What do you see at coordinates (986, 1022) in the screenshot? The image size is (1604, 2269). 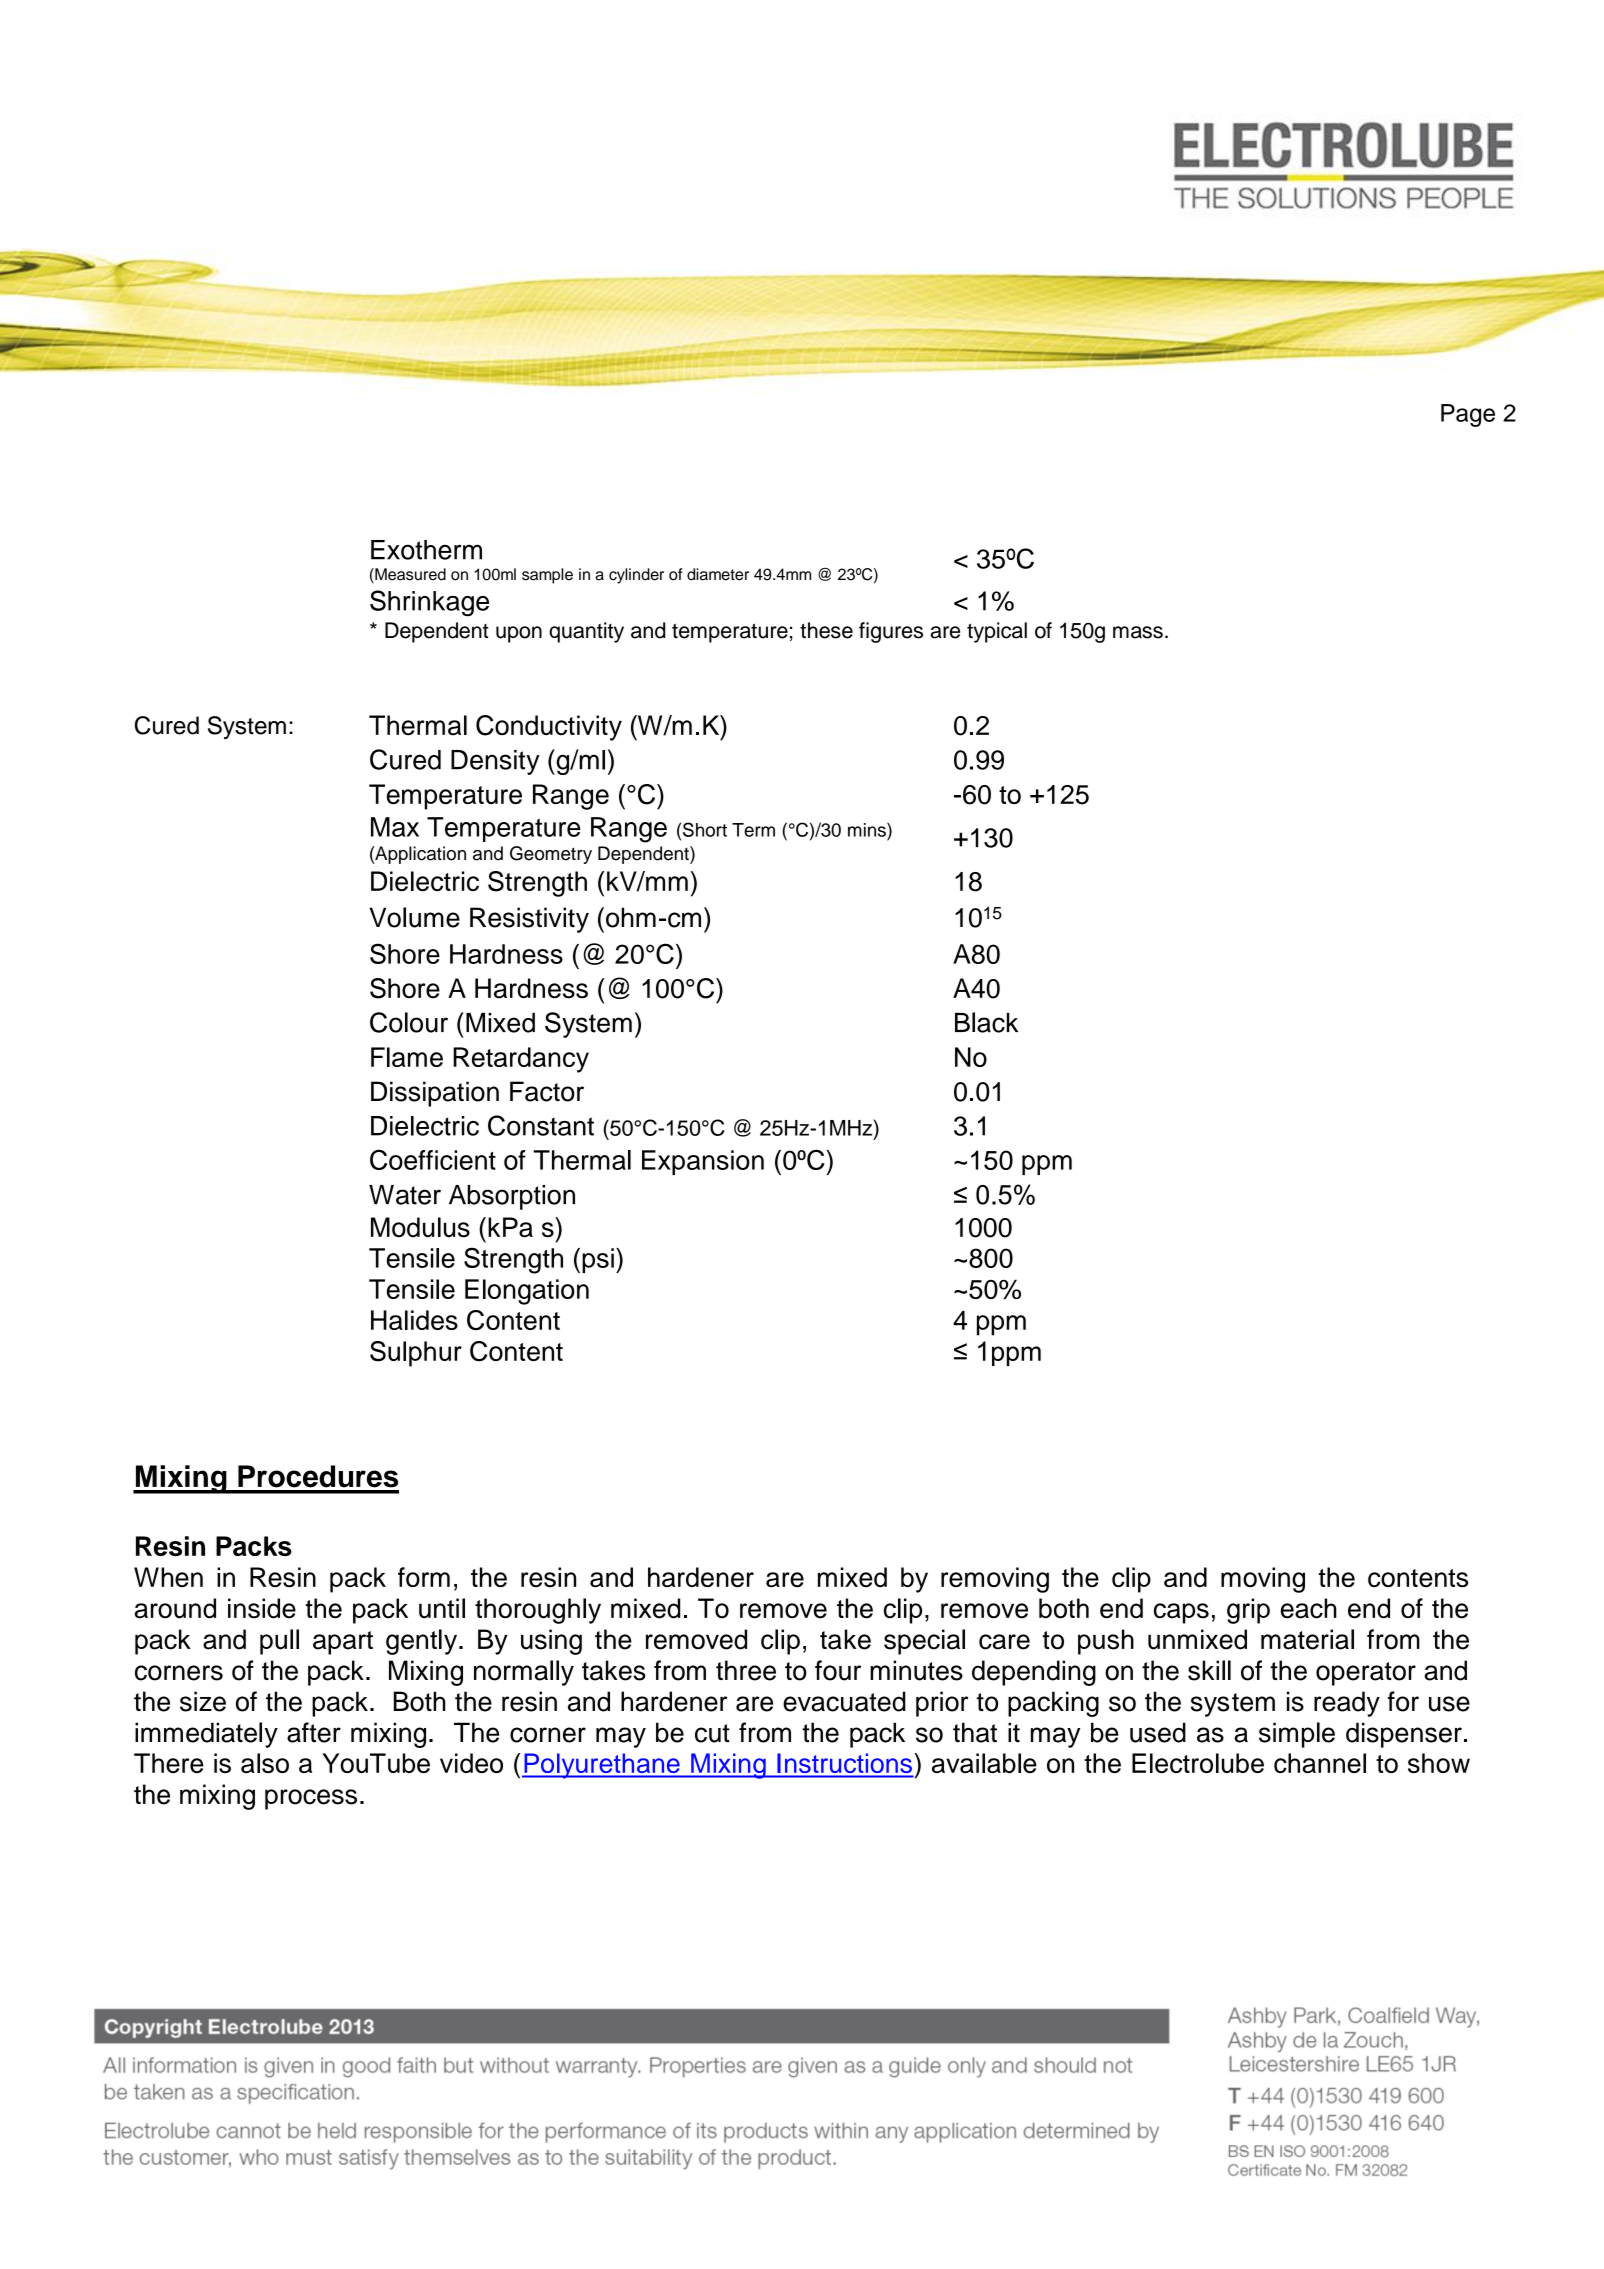 I see `Black` at bounding box center [986, 1022].
